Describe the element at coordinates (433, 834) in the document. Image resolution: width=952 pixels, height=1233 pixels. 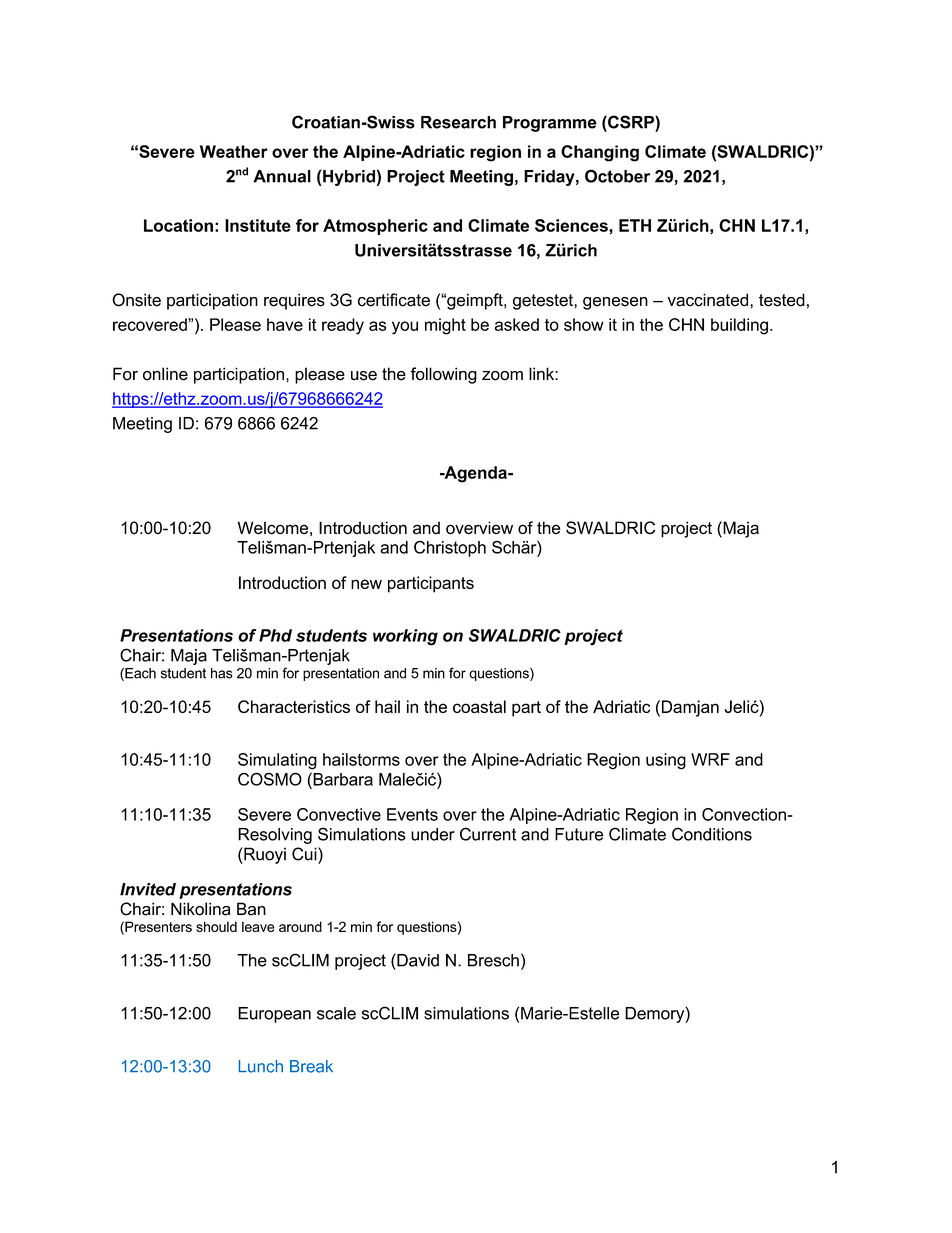
I see `under` at that location.
